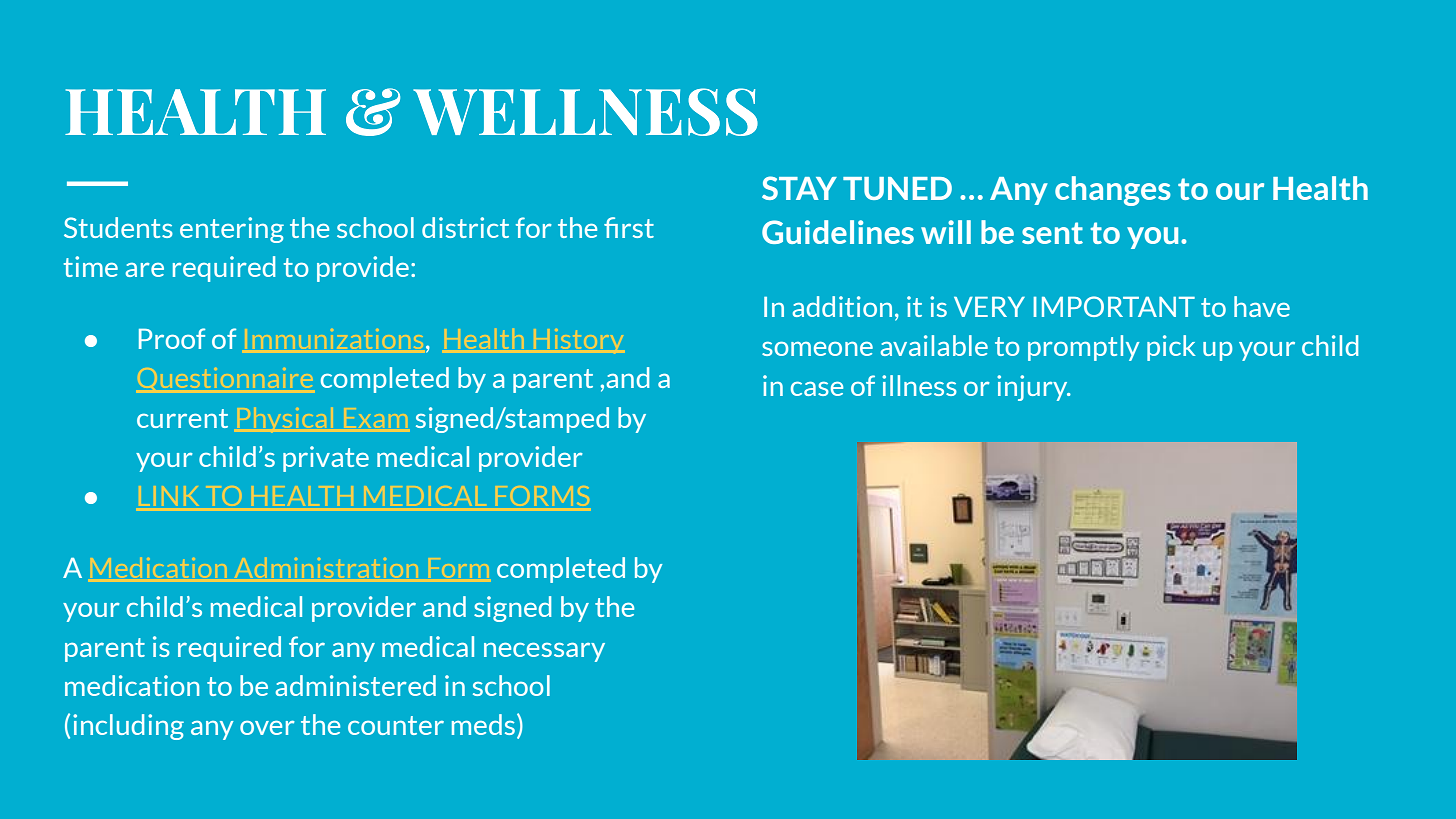  Describe the element at coordinates (585, 112) in the screenshot. I see `WELLNESS` at that location.
